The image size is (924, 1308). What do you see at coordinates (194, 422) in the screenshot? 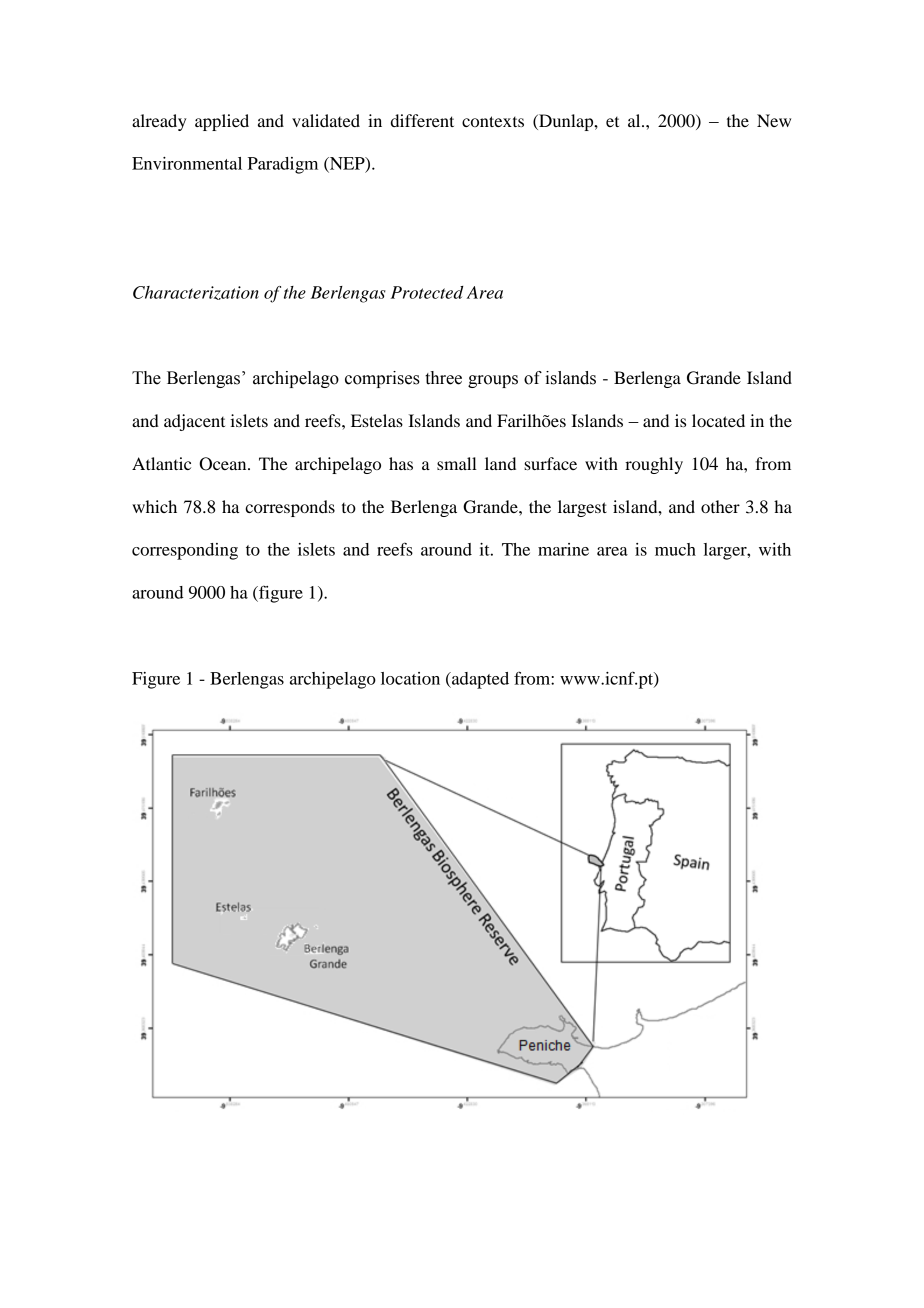
I see `adjacent` at bounding box center [194, 422].
